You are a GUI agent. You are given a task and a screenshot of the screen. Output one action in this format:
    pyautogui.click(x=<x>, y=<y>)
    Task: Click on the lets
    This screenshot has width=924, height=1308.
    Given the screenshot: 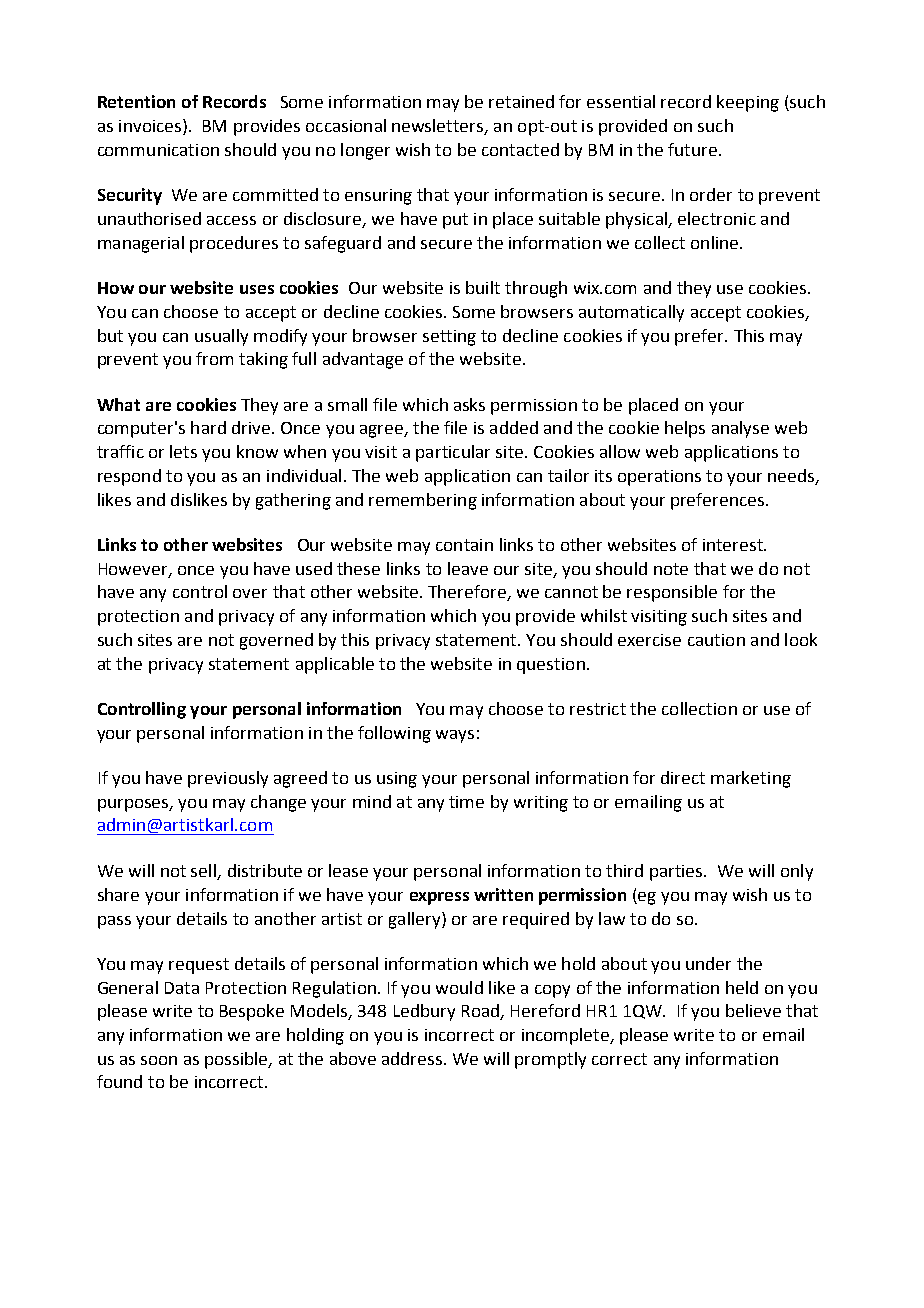 What is the action you would take?
    pyautogui.click(x=183, y=451)
